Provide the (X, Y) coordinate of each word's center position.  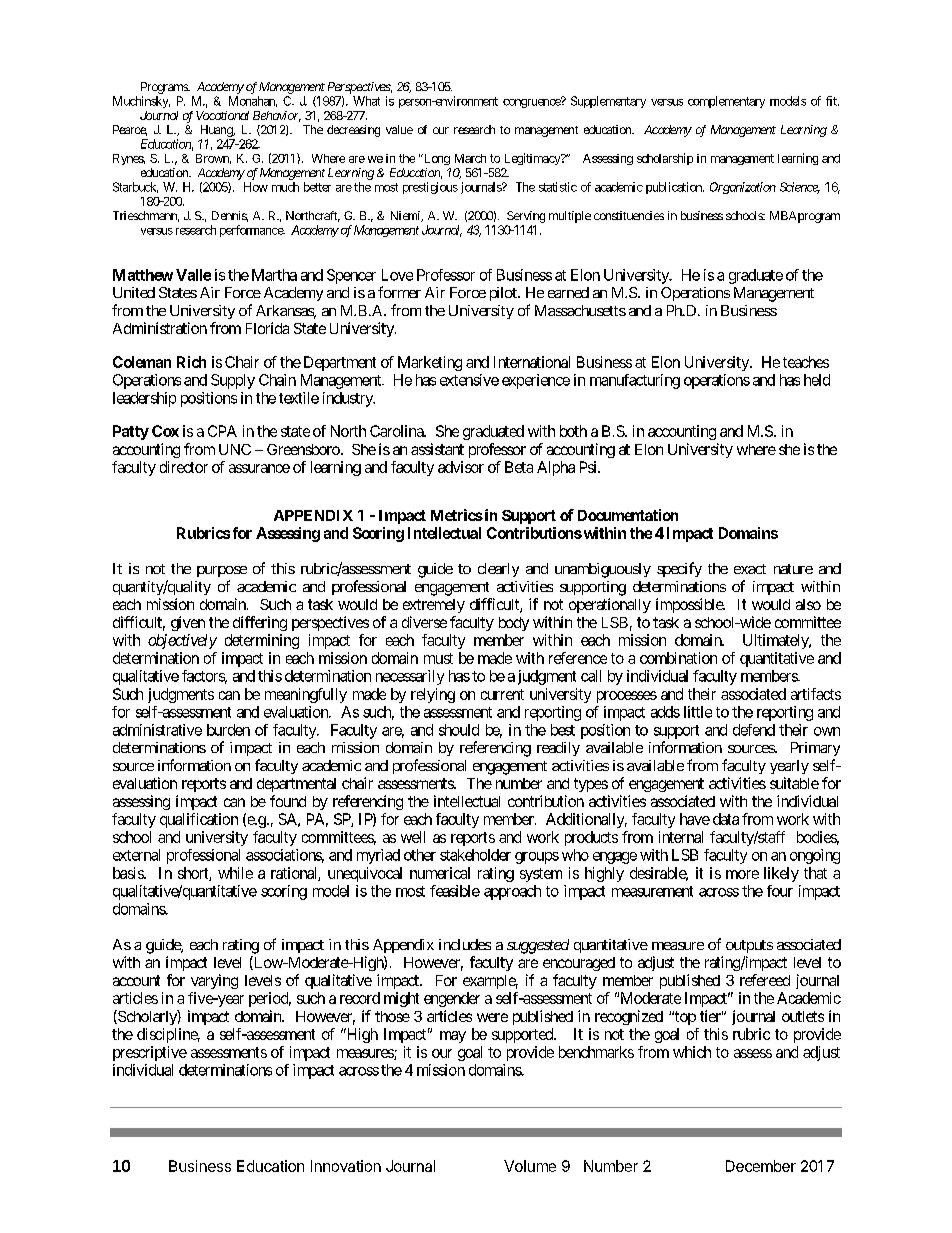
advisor (461, 467)
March (470, 158)
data (726, 819)
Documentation (628, 515)
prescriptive (150, 1053)
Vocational (222, 115)
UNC (235, 449)
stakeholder (475, 855)
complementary (726, 102)
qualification (199, 820)
